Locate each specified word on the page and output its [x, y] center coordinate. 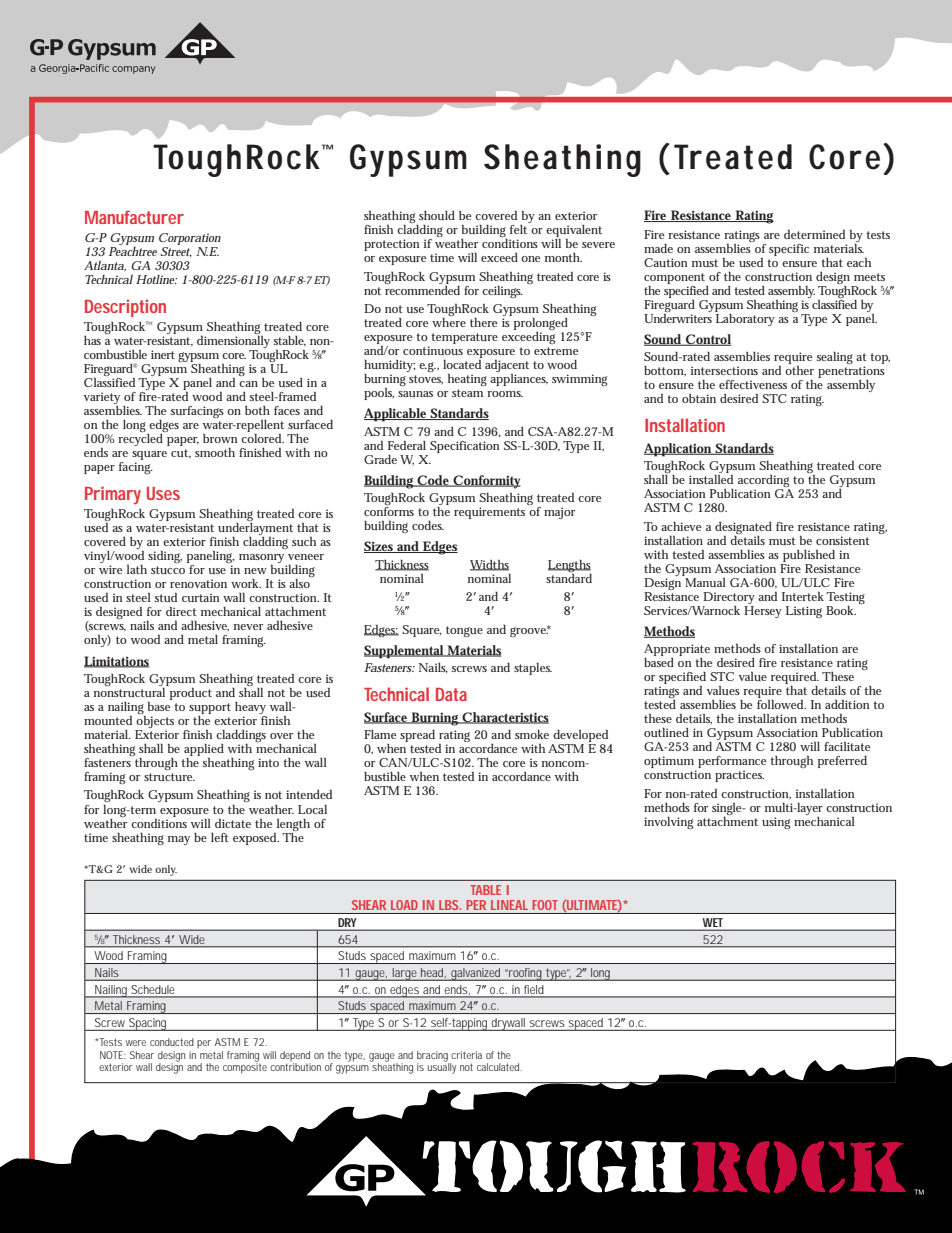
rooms [505, 394]
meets [869, 277]
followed [781, 704]
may [179, 840]
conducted [172, 1042]
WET [713, 922]
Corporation [190, 240]
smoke [532, 734]
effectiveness [753, 384]
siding [165, 557]
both [257, 410]
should [437, 215]
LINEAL [509, 905]
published [809, 555]
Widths [489, 565]
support [210, 708]
